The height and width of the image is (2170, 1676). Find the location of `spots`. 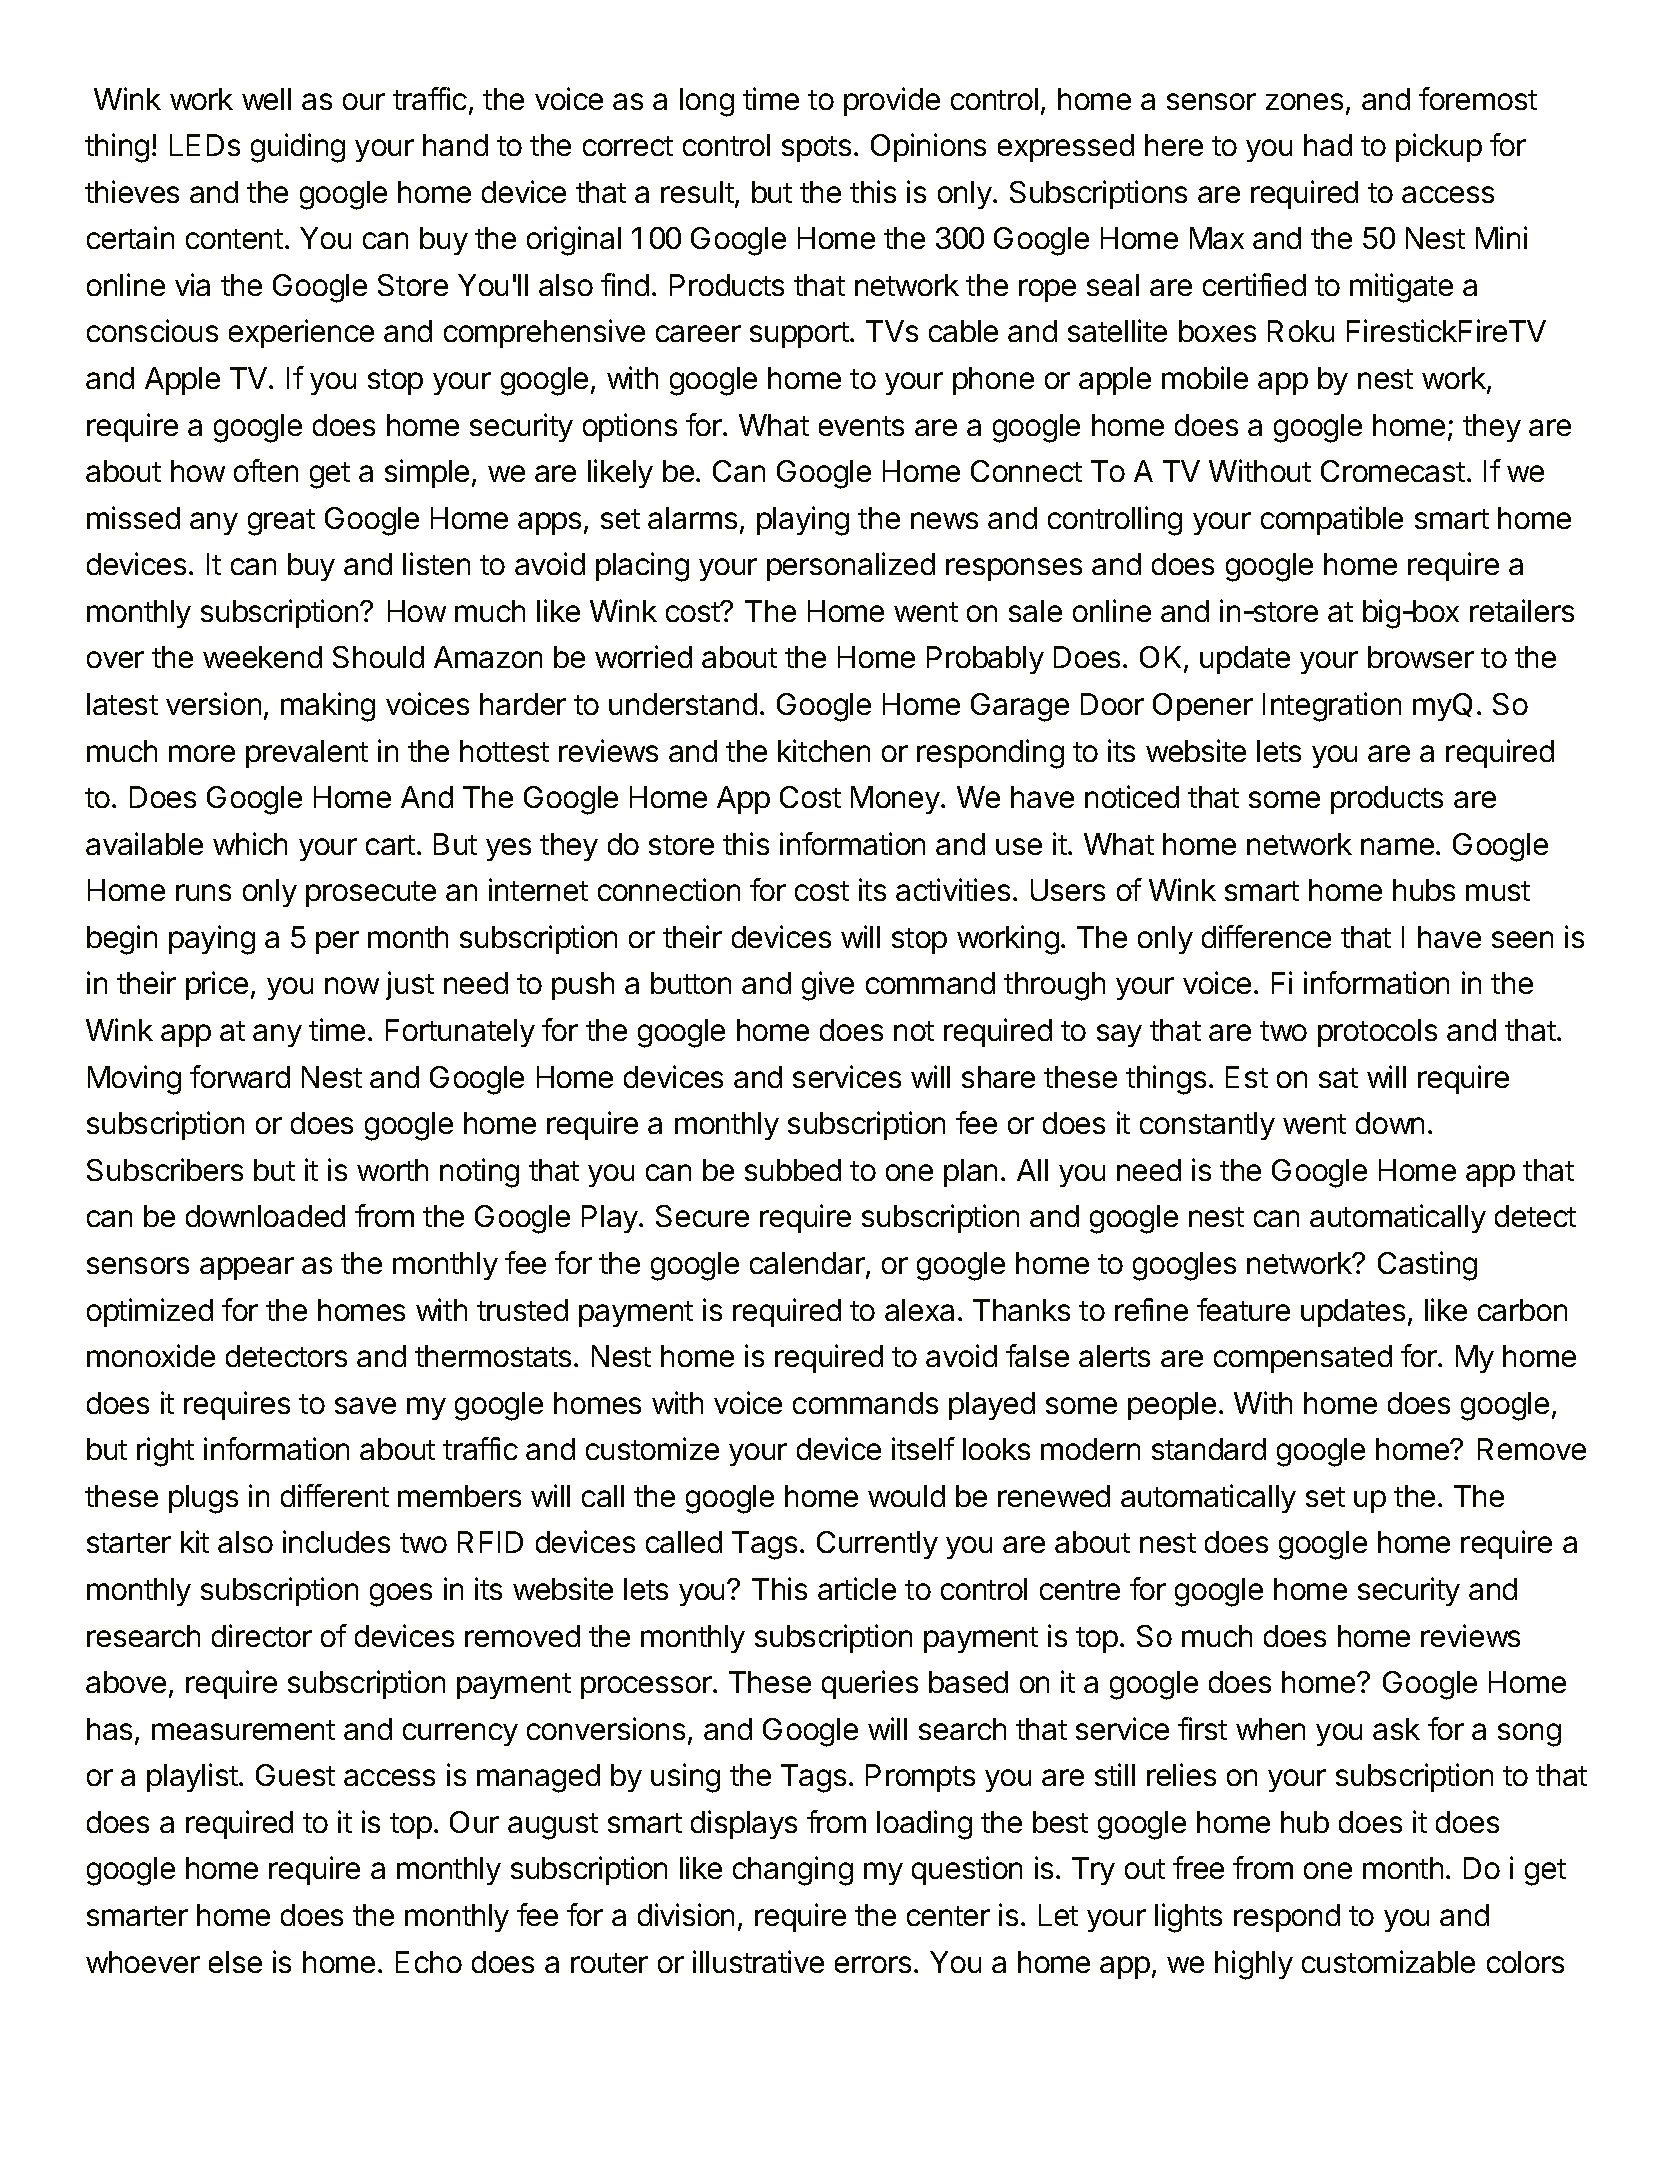

spots is located at coordinates (816, 149).
